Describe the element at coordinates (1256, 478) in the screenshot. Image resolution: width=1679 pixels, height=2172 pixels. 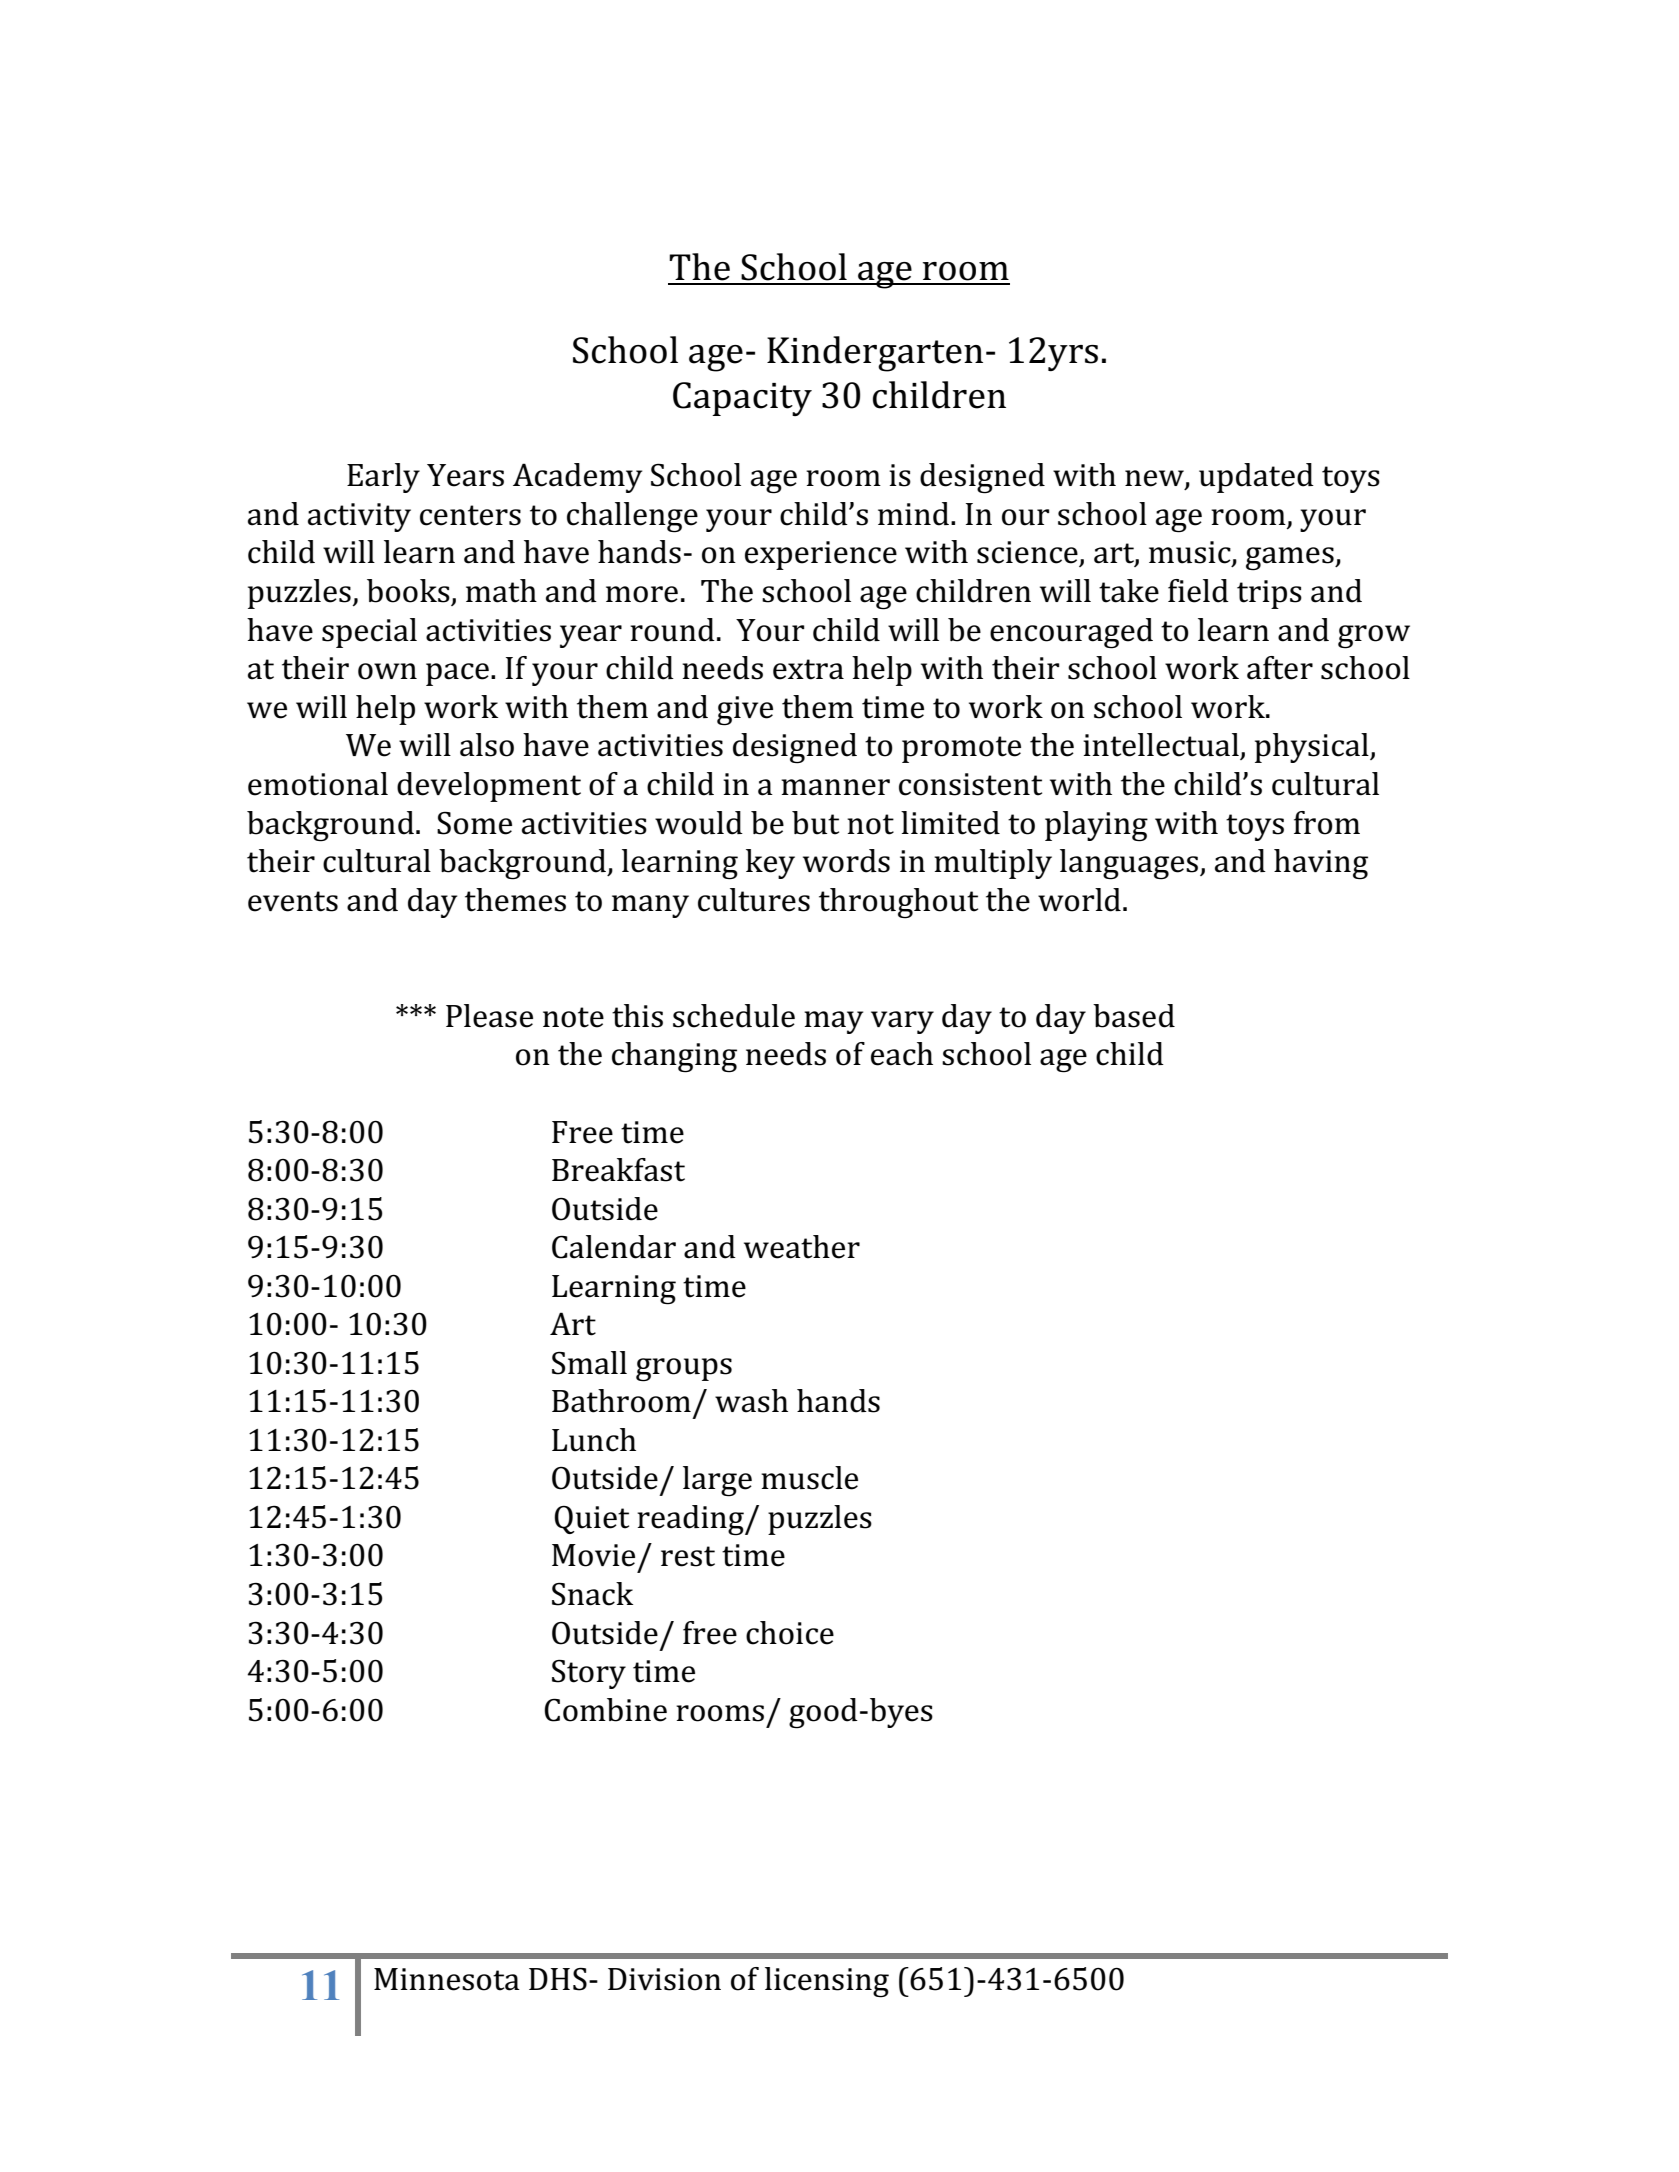
I see `updated` at that location.
